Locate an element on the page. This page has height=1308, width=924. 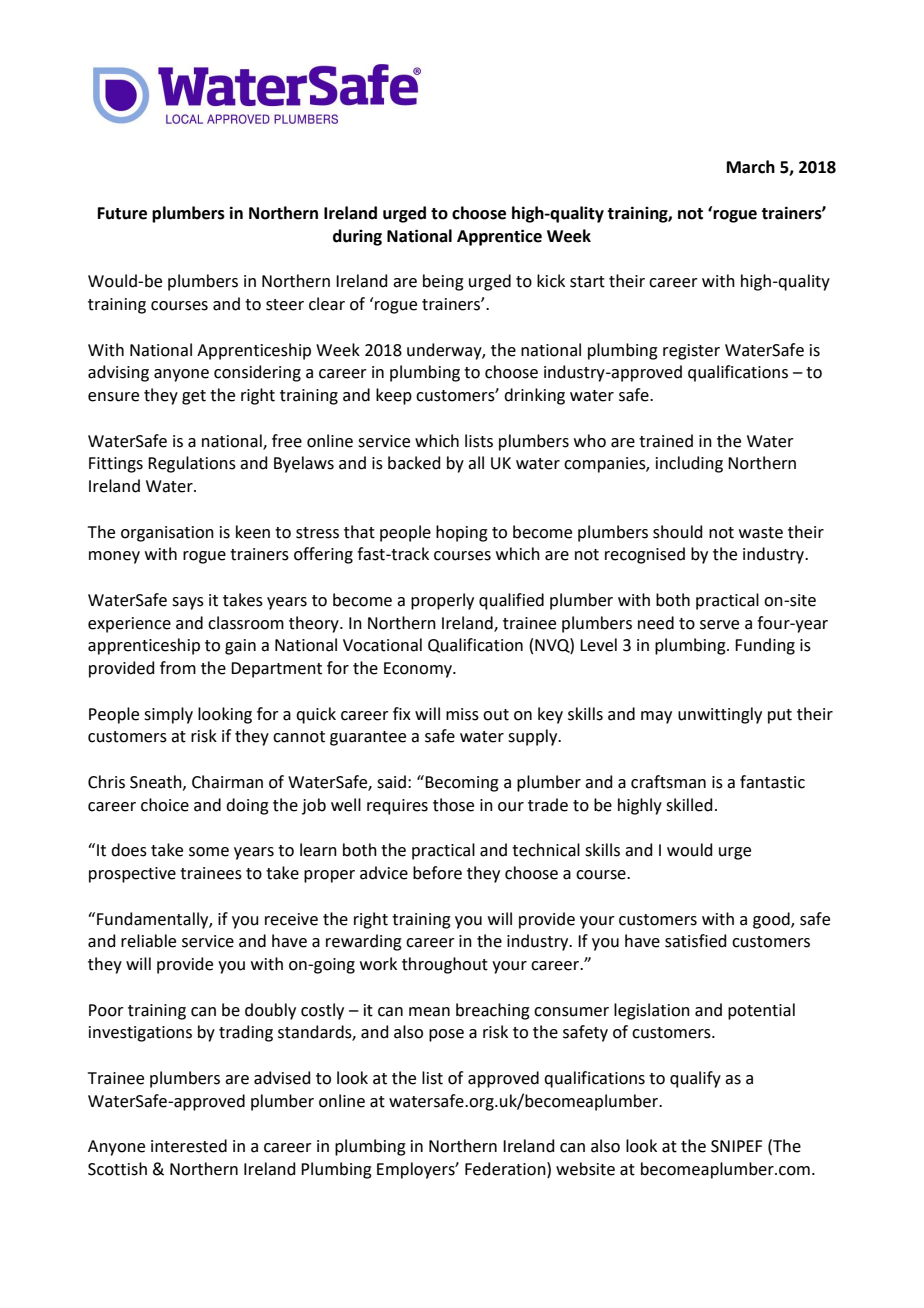
March is located at coordinates (751, 167).
